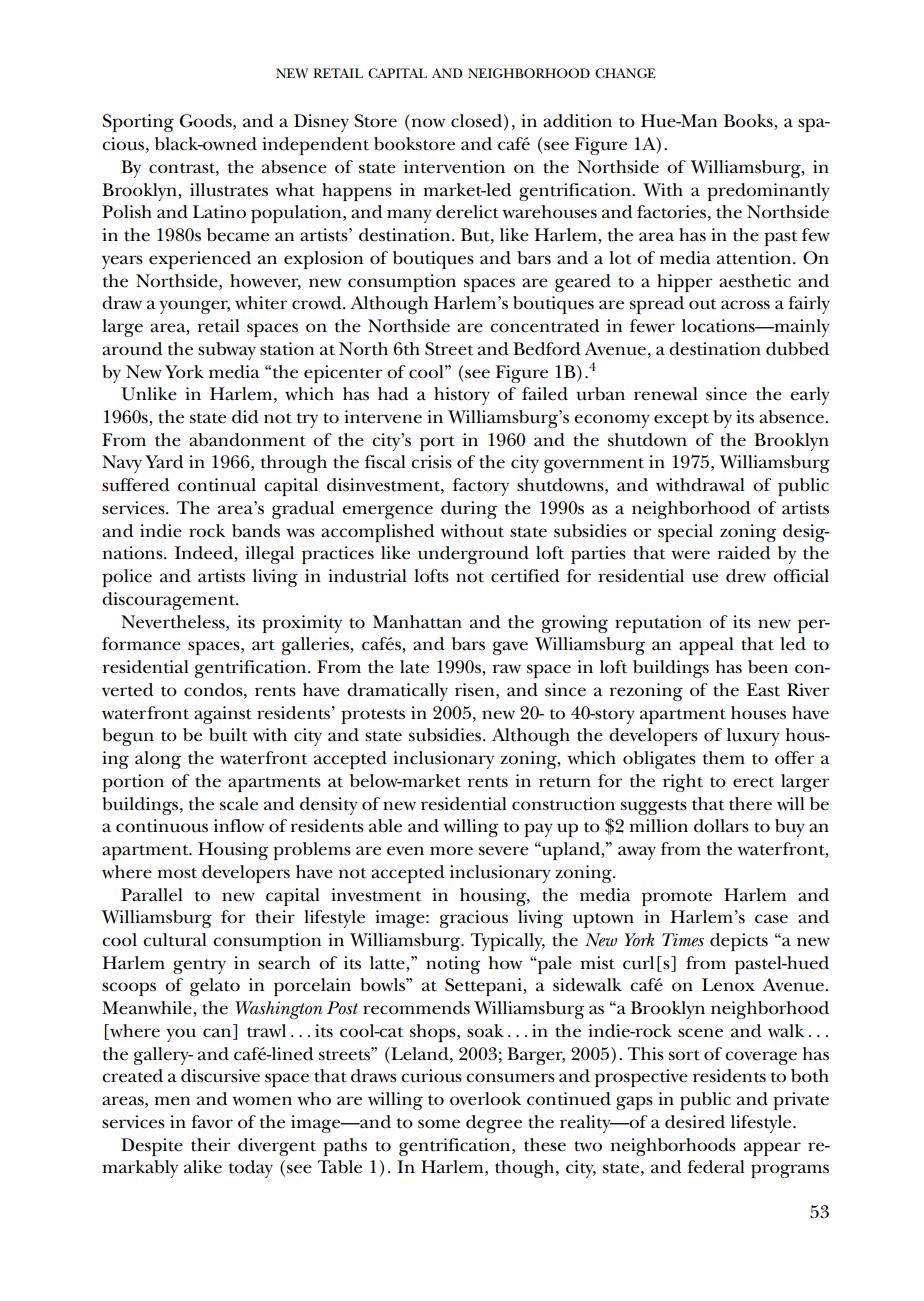 The height and width of the image is (1301, 924). Describe the element at coordinates (417, 622) in the image. I see `Manhattan` at that location.
